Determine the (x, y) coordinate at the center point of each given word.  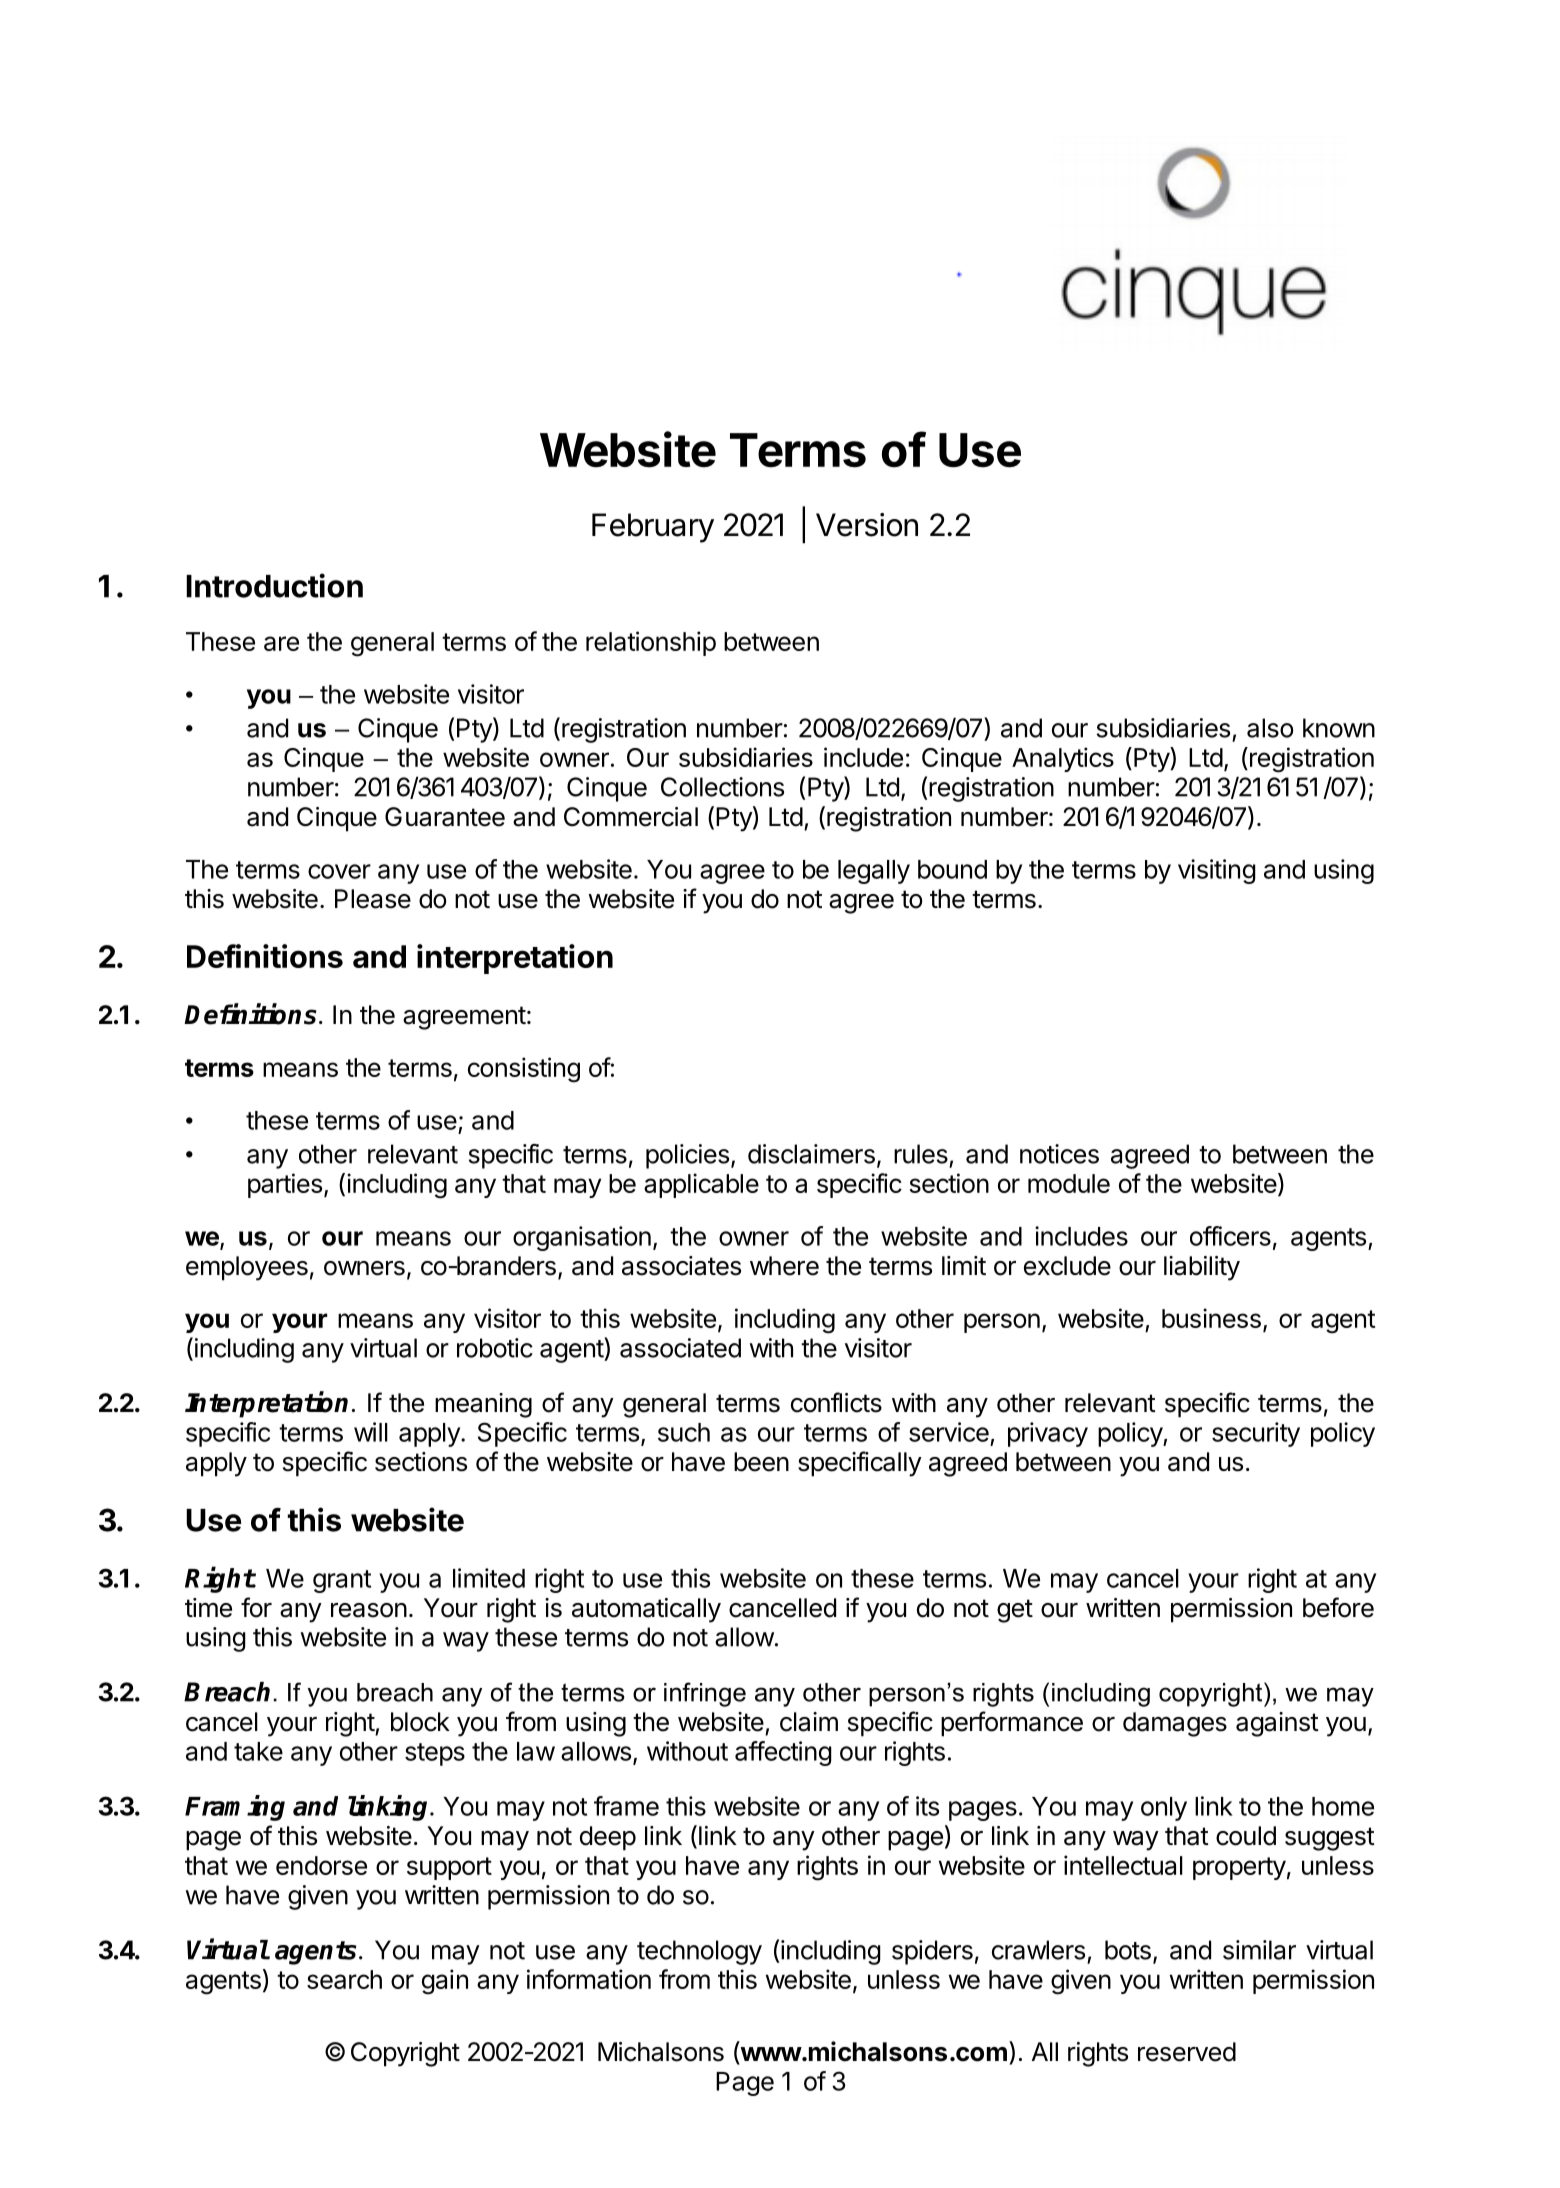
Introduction (274, 585)
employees (247, 1268)
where (784, 1266)
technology (699, 1952)
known (1339, 728)
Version (867, 525)
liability (1202, 1268)
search (344, 1979)
